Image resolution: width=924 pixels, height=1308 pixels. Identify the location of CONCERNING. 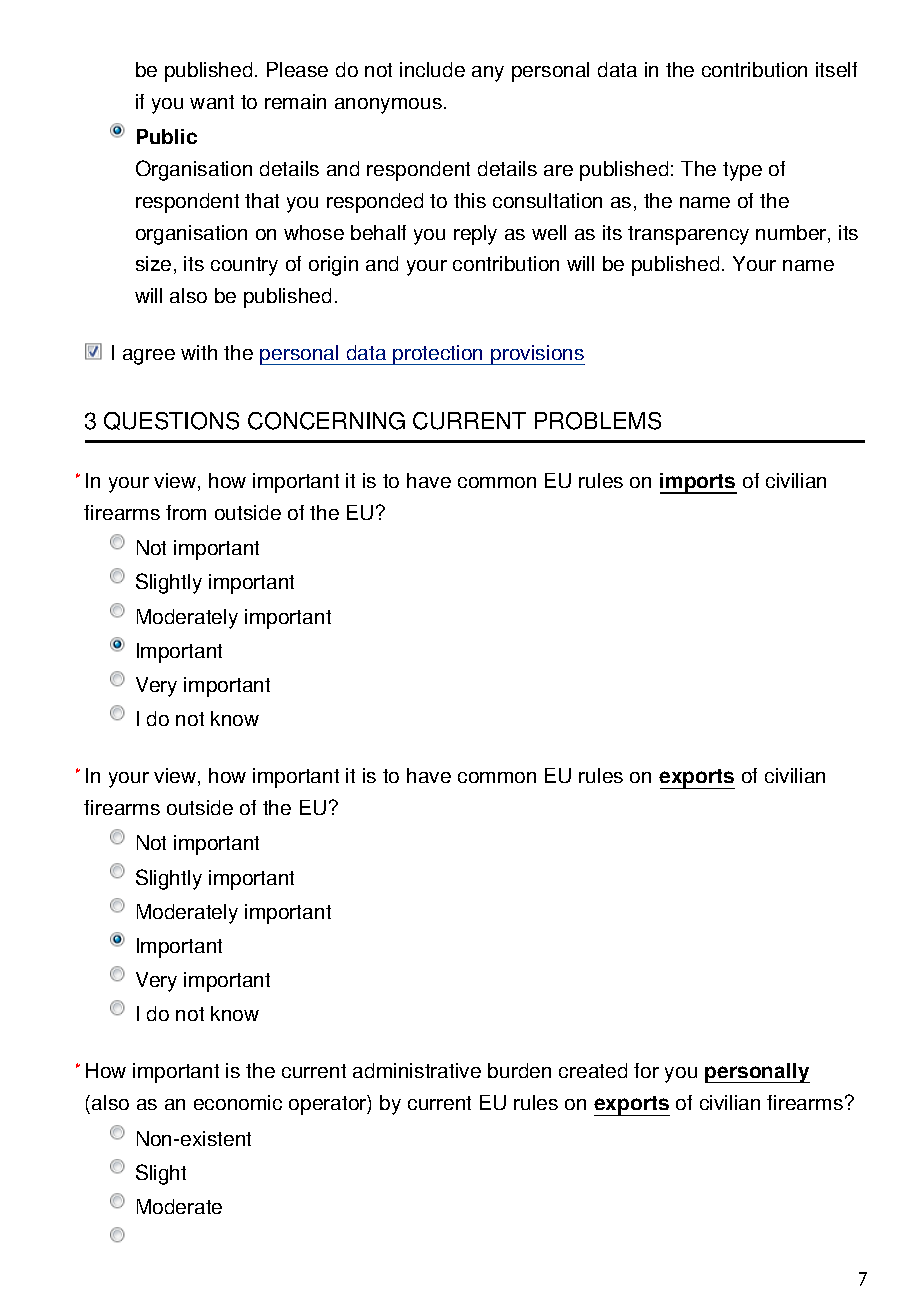
(326, 421).
